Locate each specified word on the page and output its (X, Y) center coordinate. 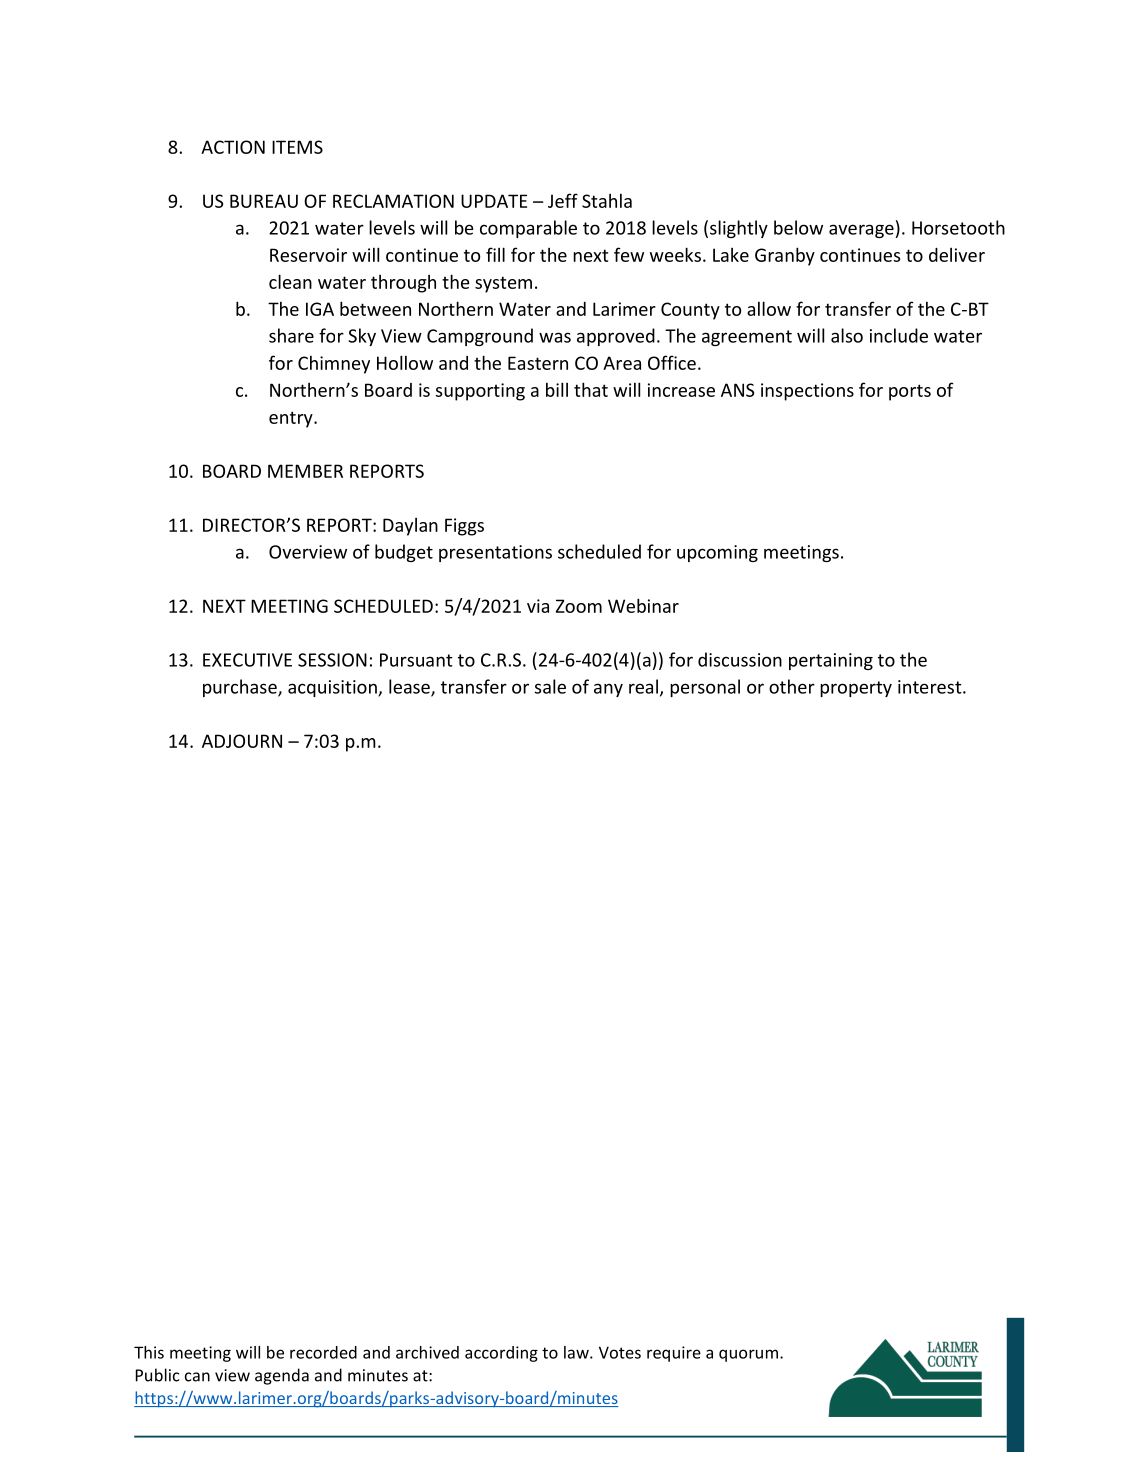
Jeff (563, 200)
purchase (241, 688)
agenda (282, 1376)
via (538, 606)
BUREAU (264, 201)
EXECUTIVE (247, 660)
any (608, 690)
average (861, 231)
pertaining (831, 661)
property (856, 689)
